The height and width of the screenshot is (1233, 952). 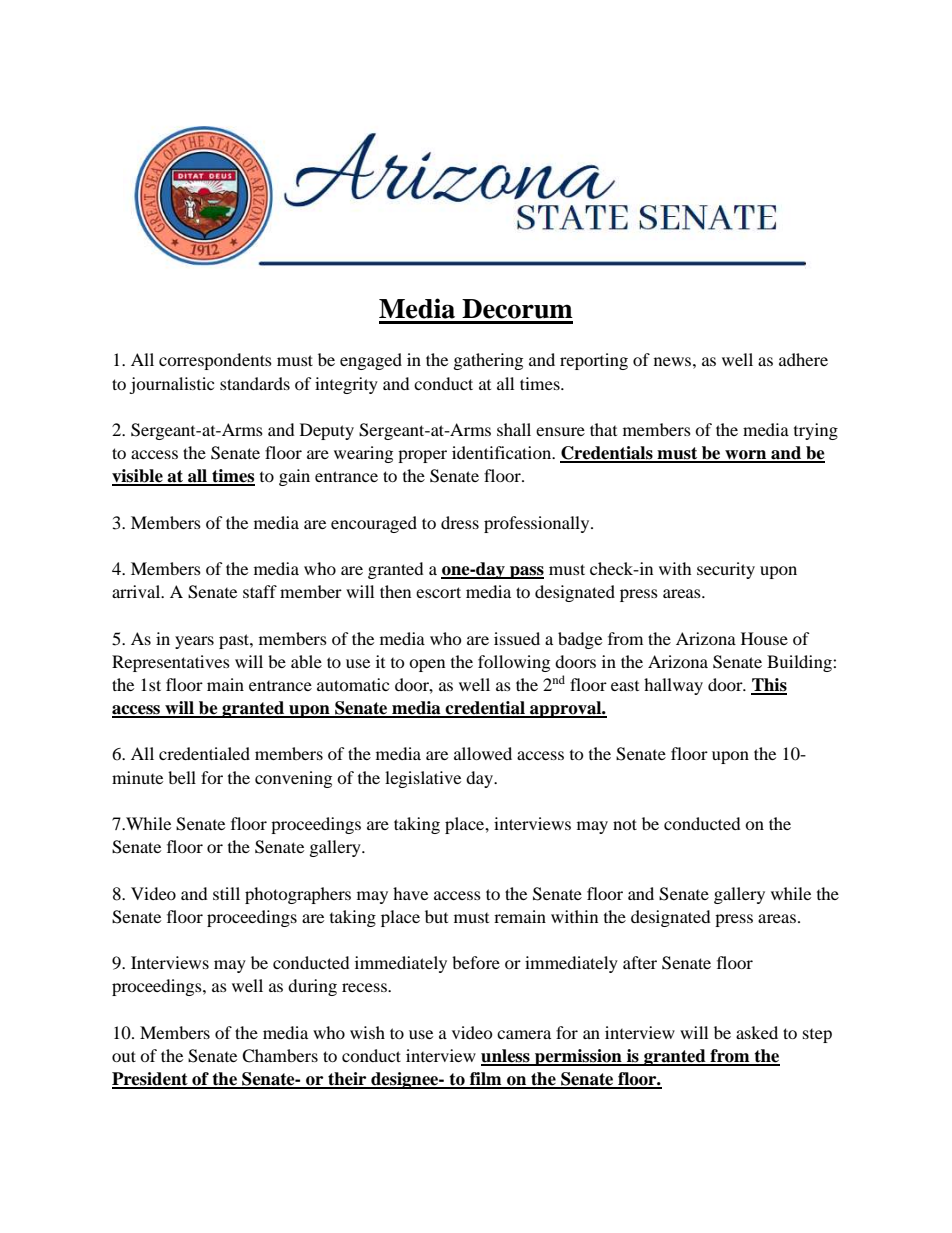 I want to click on staff, so click(x=260, y=591).
